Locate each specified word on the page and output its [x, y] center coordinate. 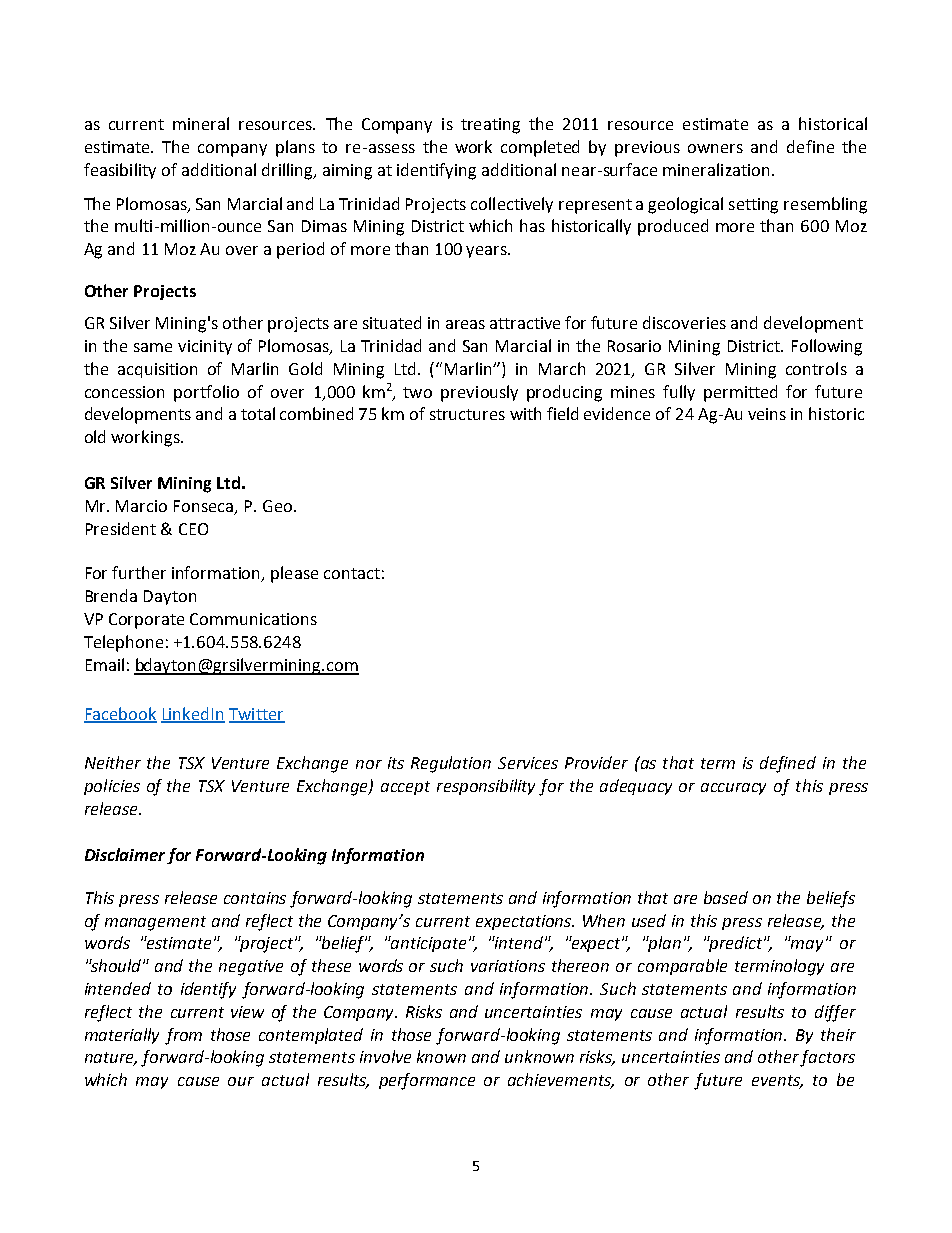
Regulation [451, 764]
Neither [113, 762]
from [183, 1036]
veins [767, 414]
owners [715, 148]
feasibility [120, 171]
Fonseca [205, 507]
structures [467, 414]
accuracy [733, 789]
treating [490, 126]
